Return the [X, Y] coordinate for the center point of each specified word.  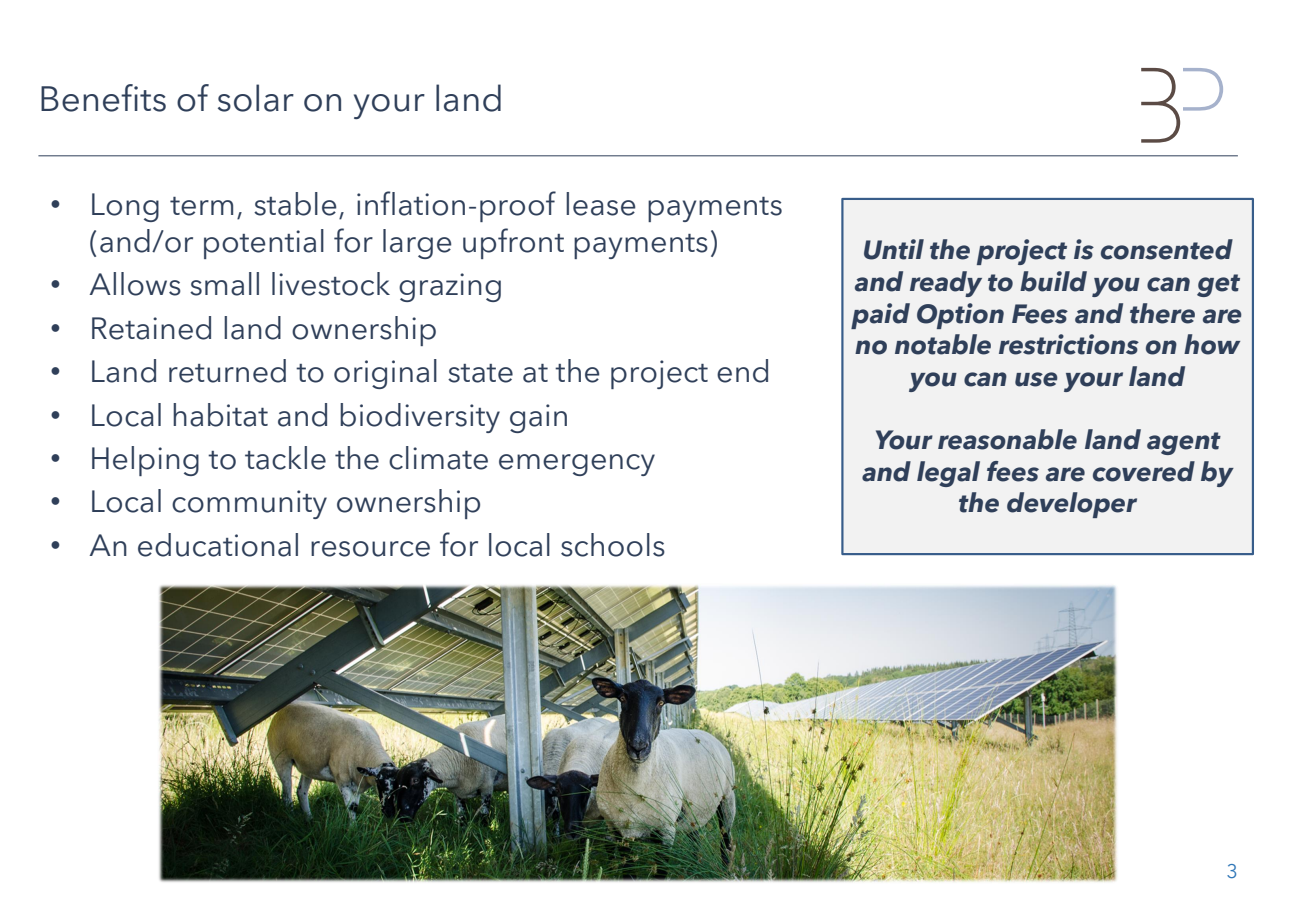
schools [613, 545]
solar [256, 98]
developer [1072, 505]
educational [218, 545]
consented [1167, 249]
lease [601, 204]
